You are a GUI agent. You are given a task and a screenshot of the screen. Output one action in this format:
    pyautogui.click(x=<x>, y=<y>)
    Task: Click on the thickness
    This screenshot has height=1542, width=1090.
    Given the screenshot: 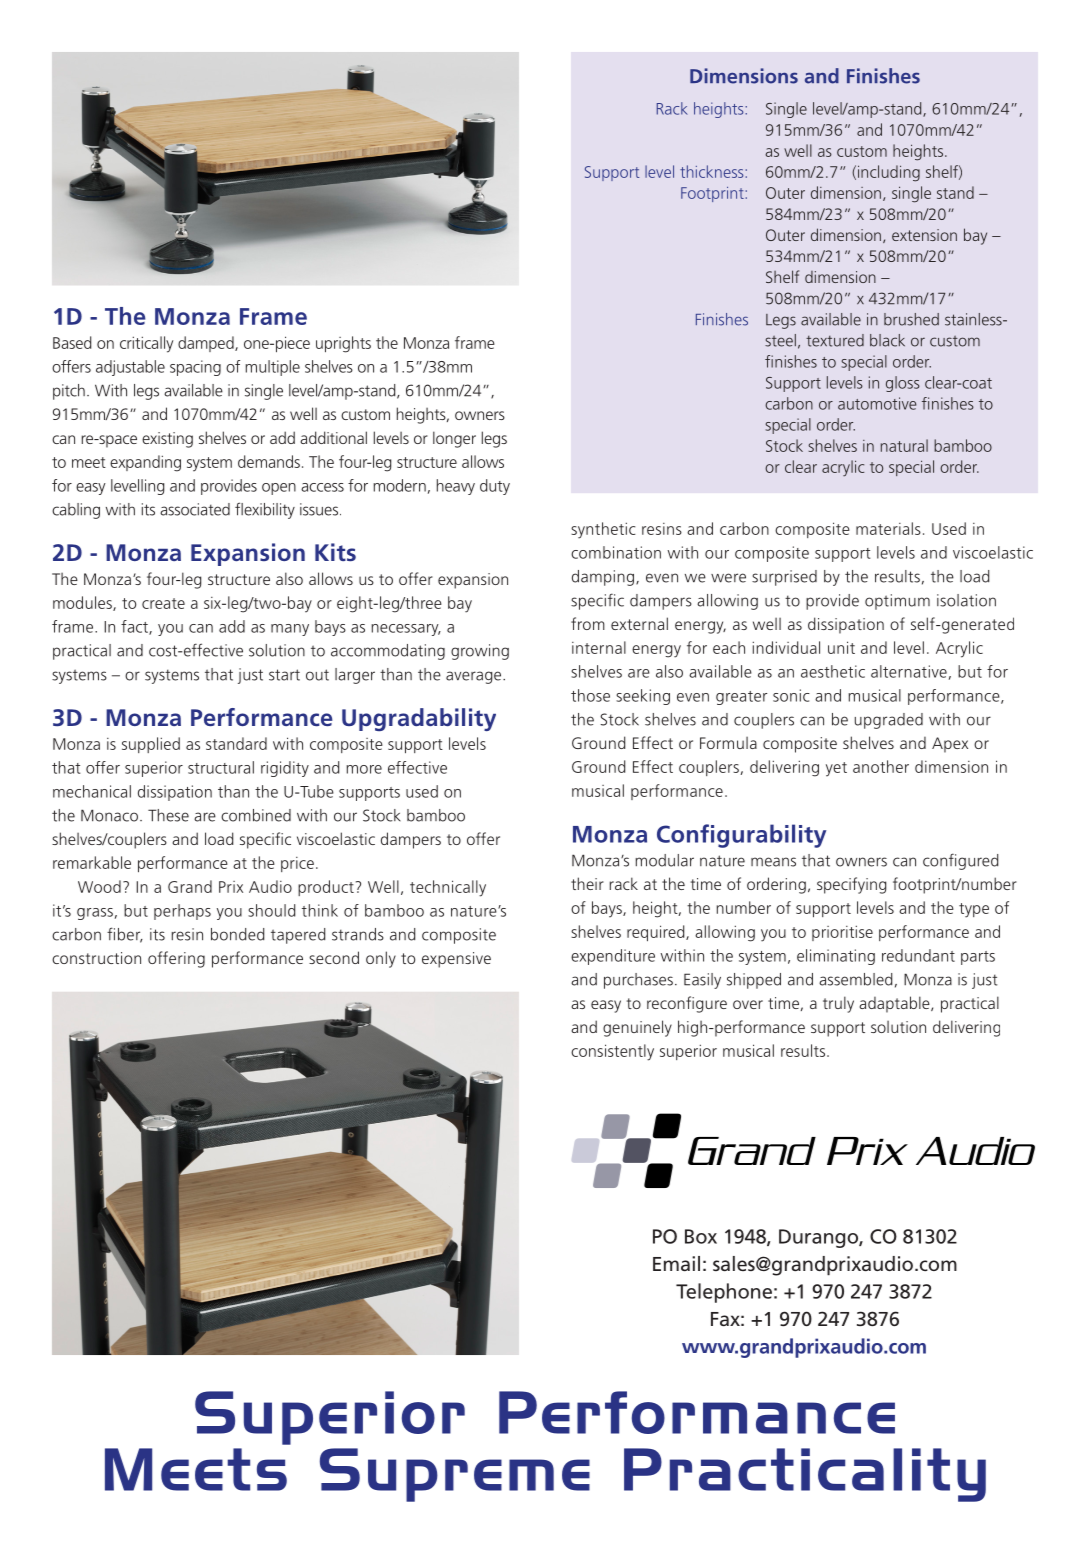 What is the action you would take?
    pyautogui.click(x=711, y=171)
